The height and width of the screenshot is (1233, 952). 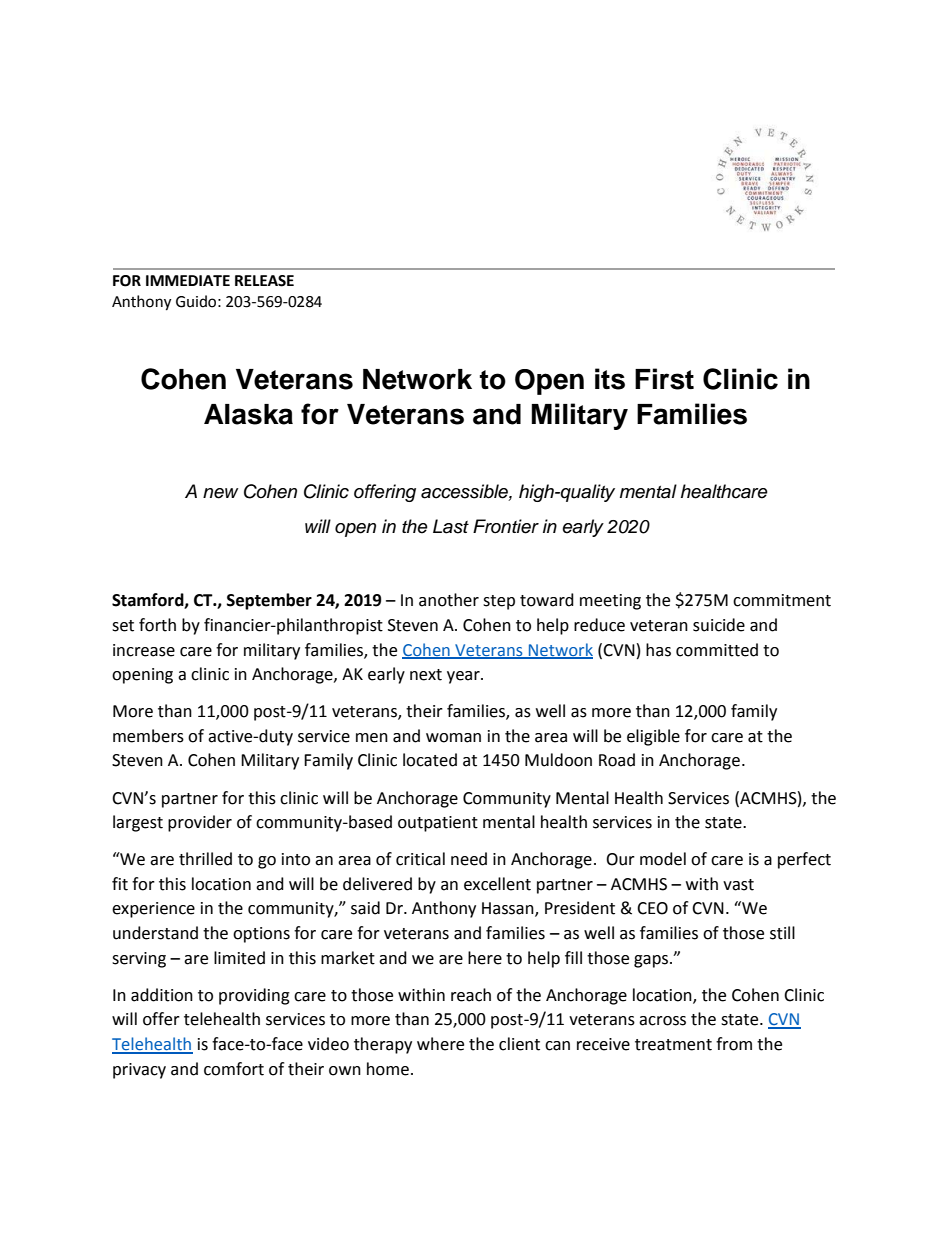 I want to click on another, so click(x=449, y=600).
